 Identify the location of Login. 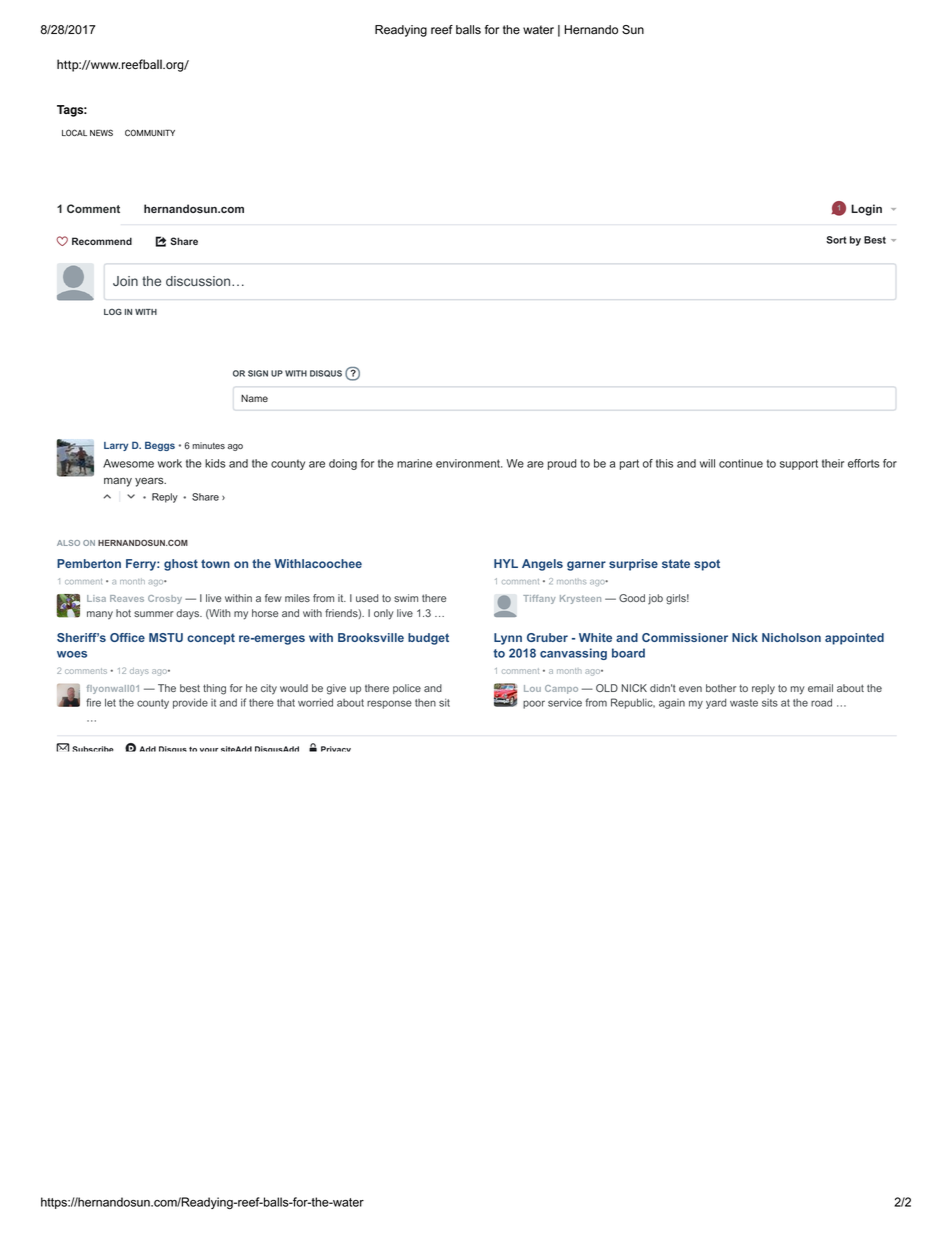
(866, 210).
